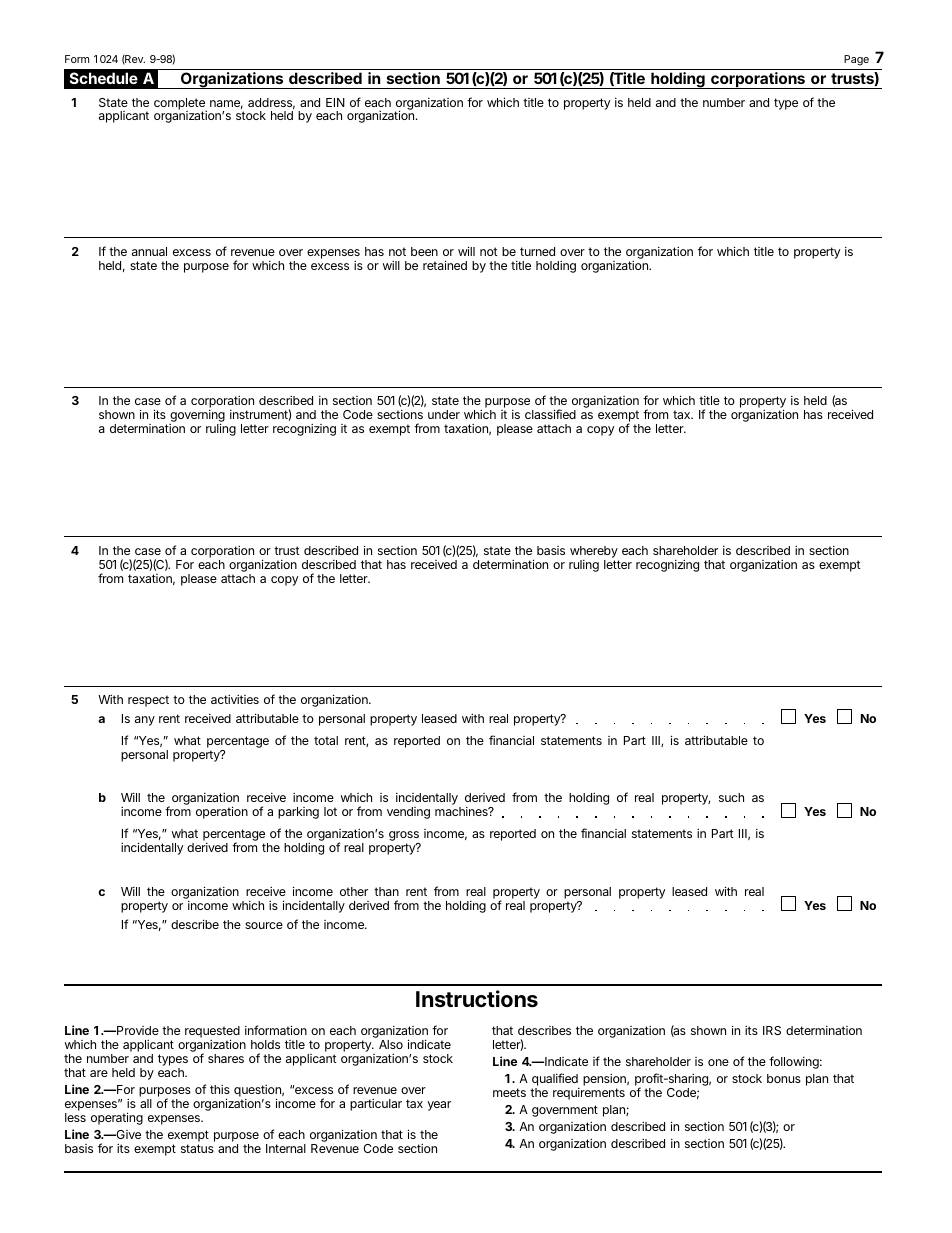 This screenshot has height=1233, width=952. Describe the element at coordinates (222, 812) in the screenshot. I see `operation` at that location.
